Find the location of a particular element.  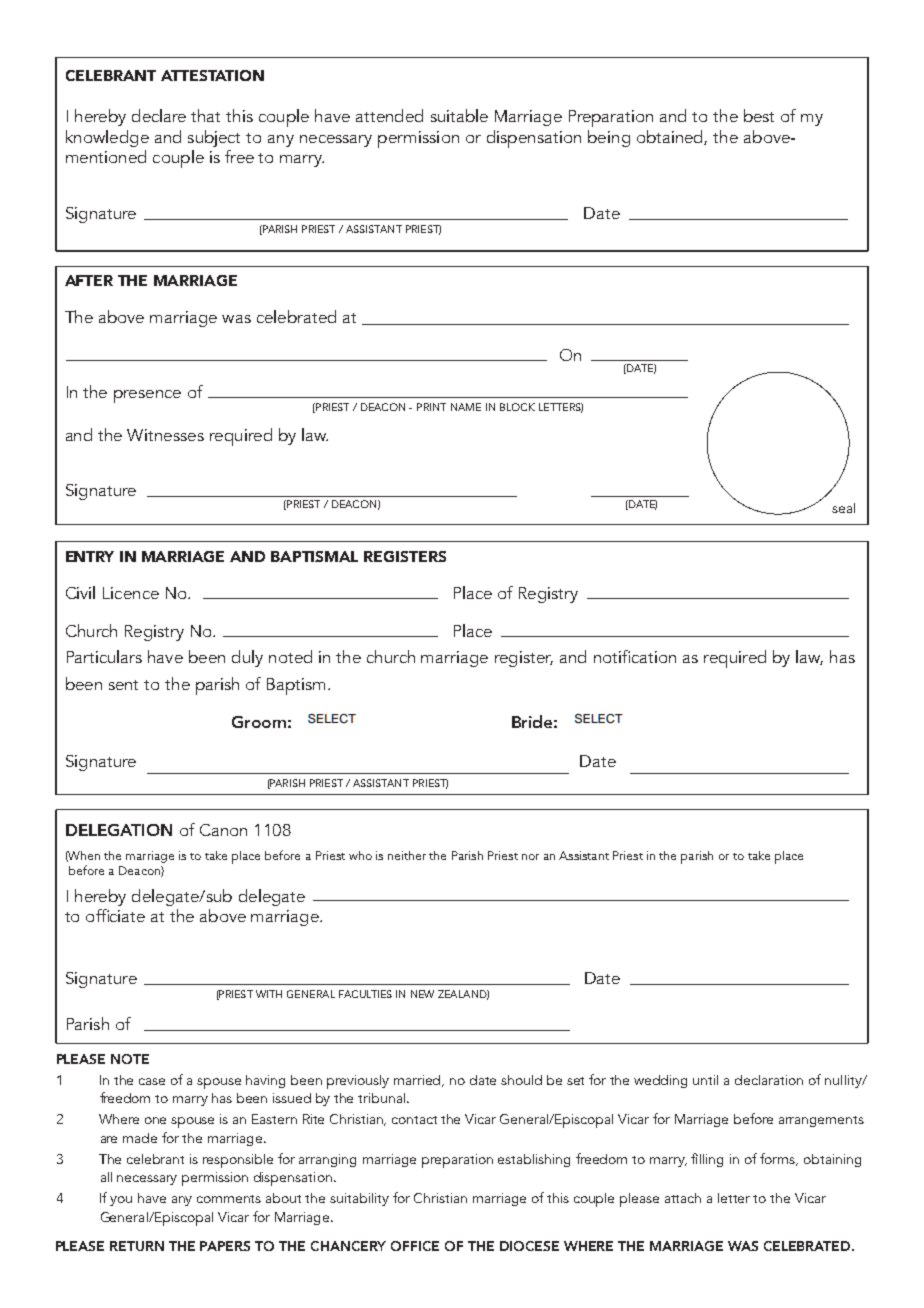

Canon is located at coordinates (223, 830).
